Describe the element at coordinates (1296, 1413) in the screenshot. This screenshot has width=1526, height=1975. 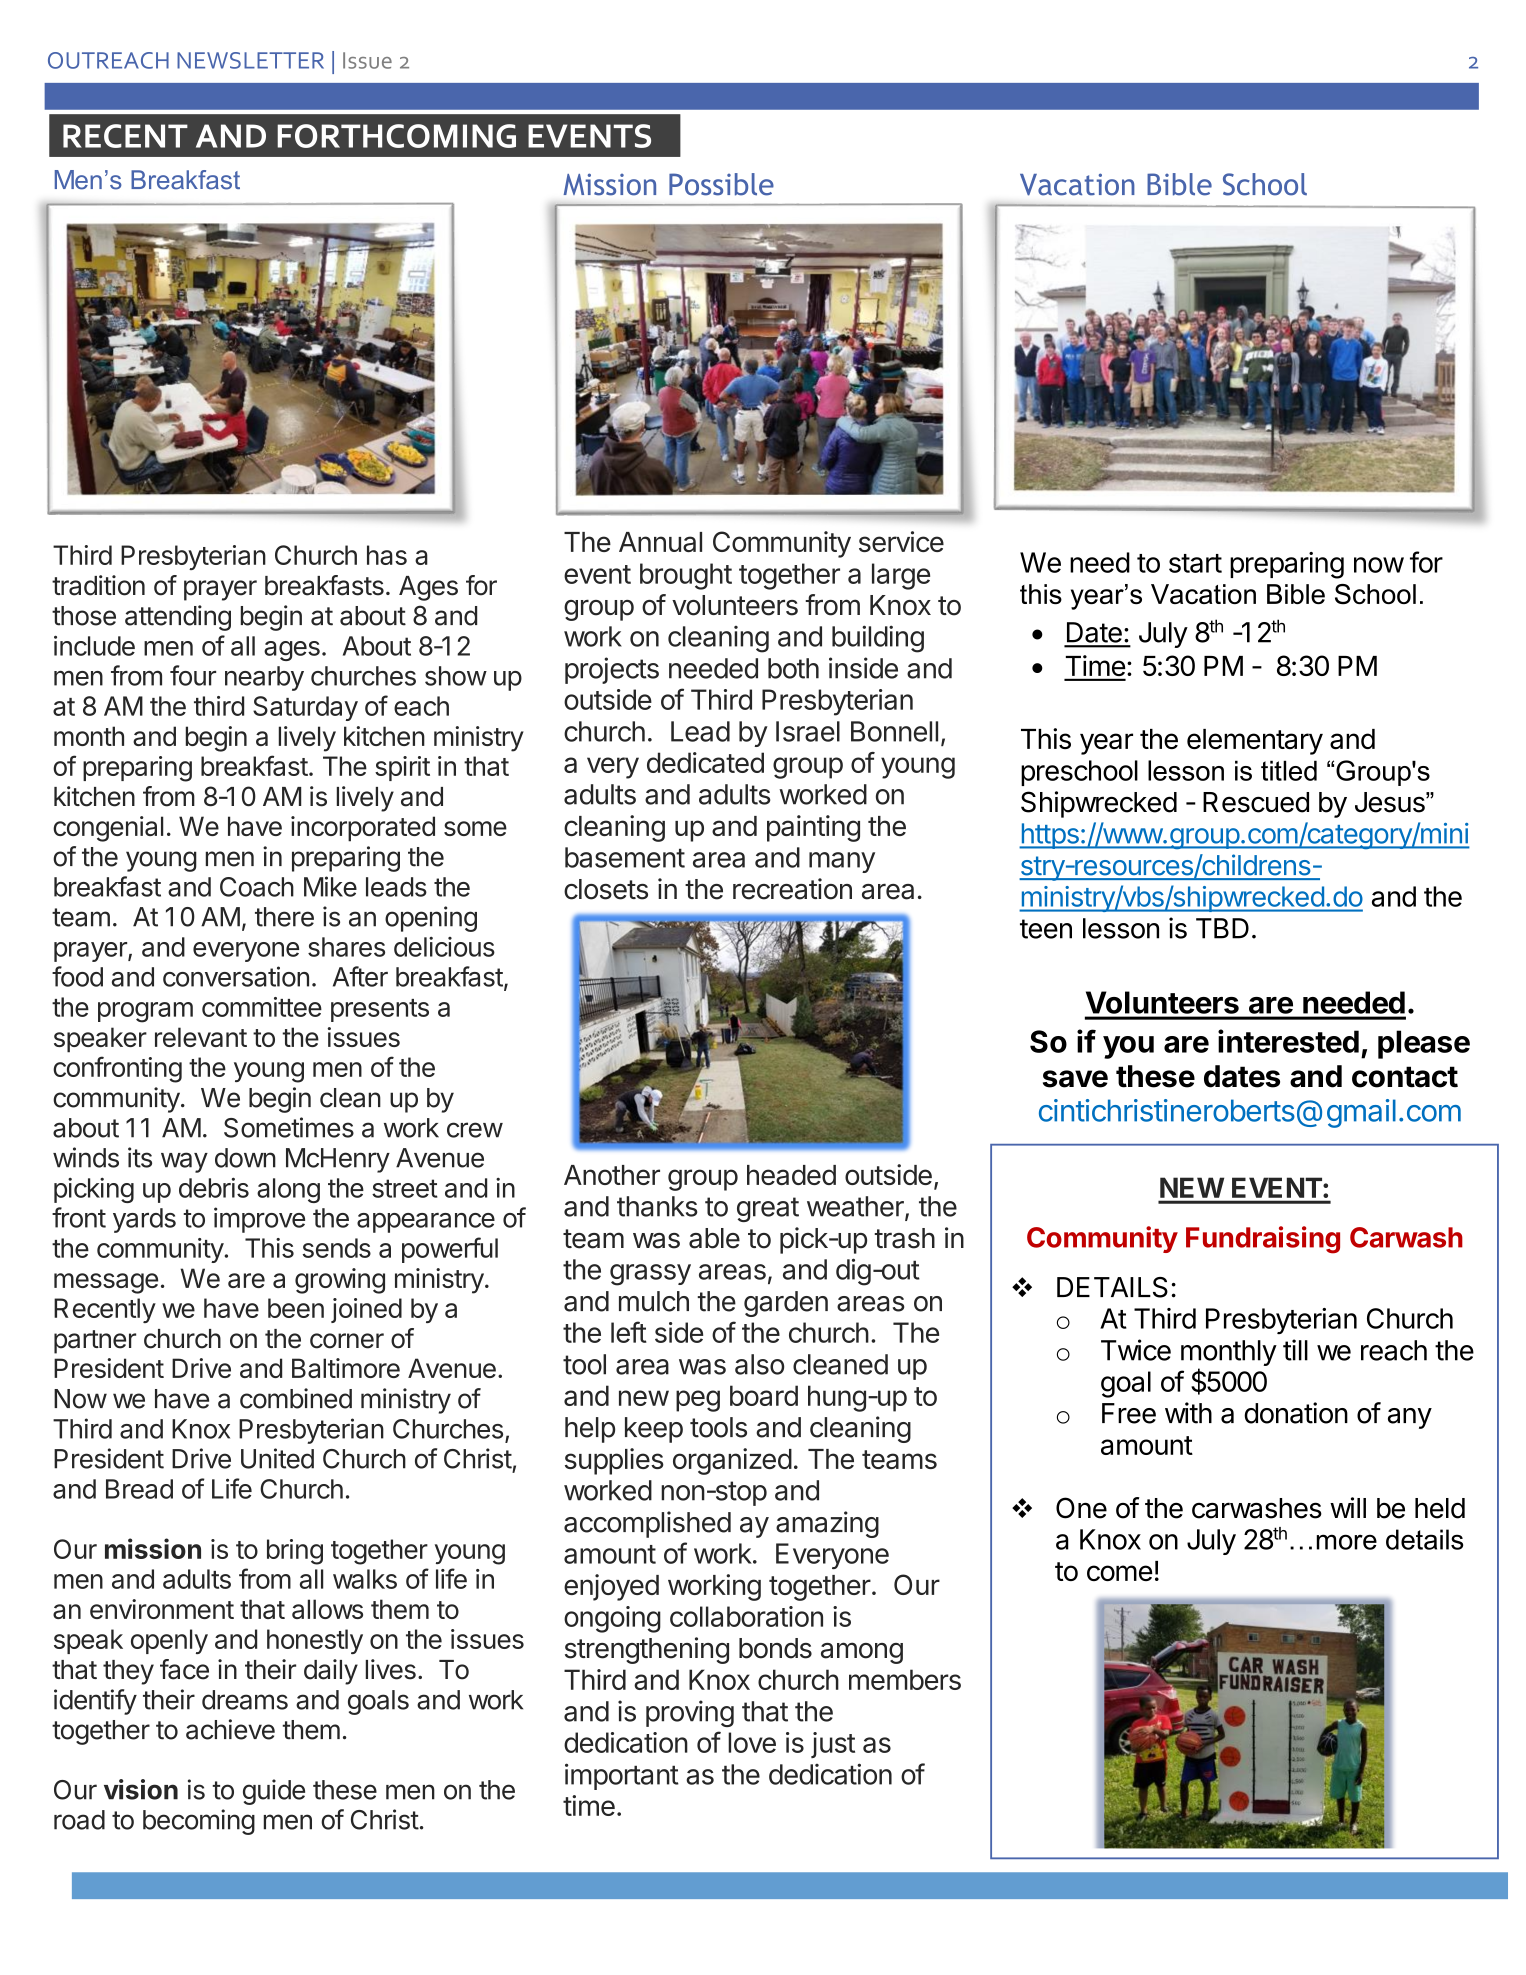
I see `donation` at that location.
